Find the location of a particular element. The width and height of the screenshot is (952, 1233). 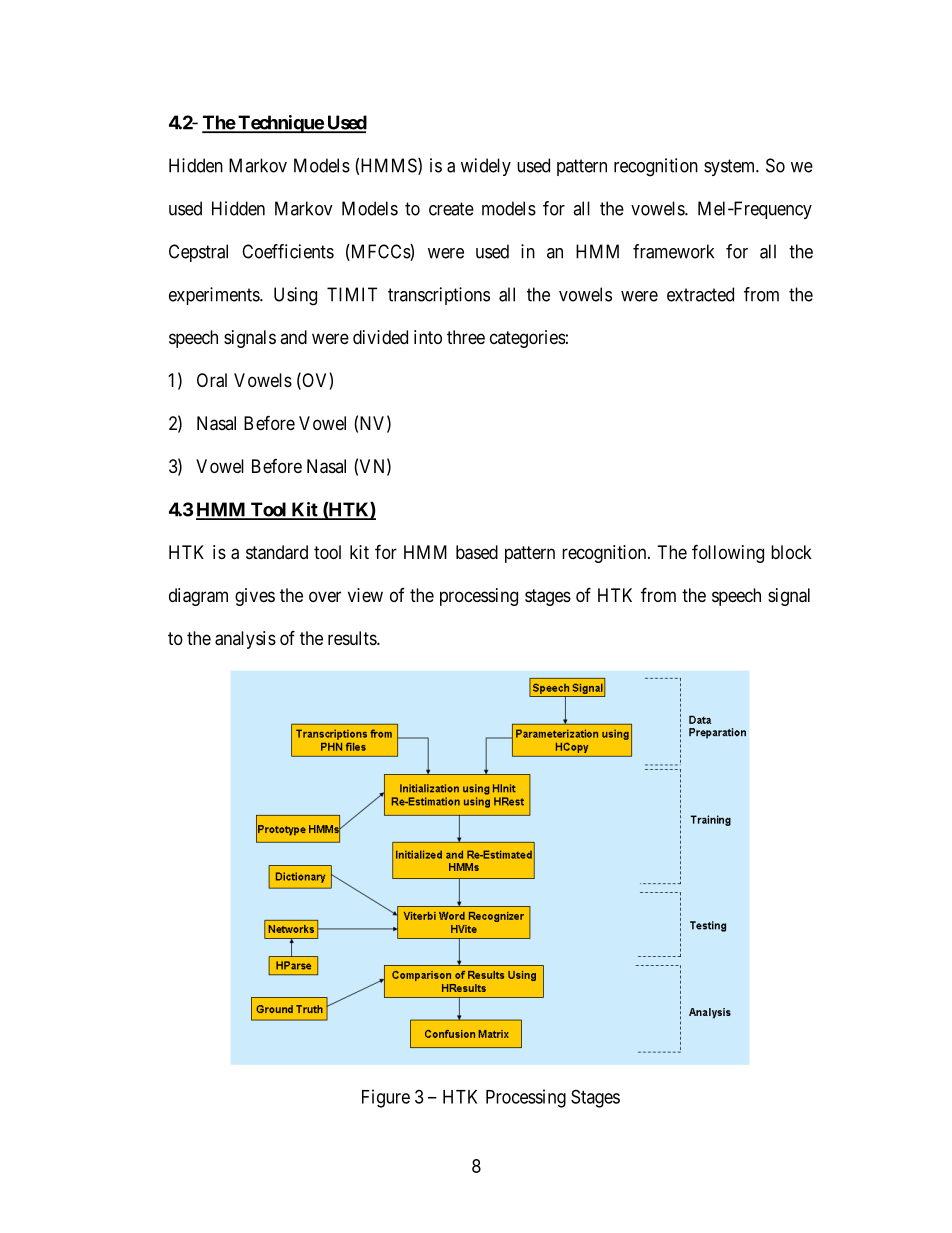

Figure is located at coordinates (386, 1098).
